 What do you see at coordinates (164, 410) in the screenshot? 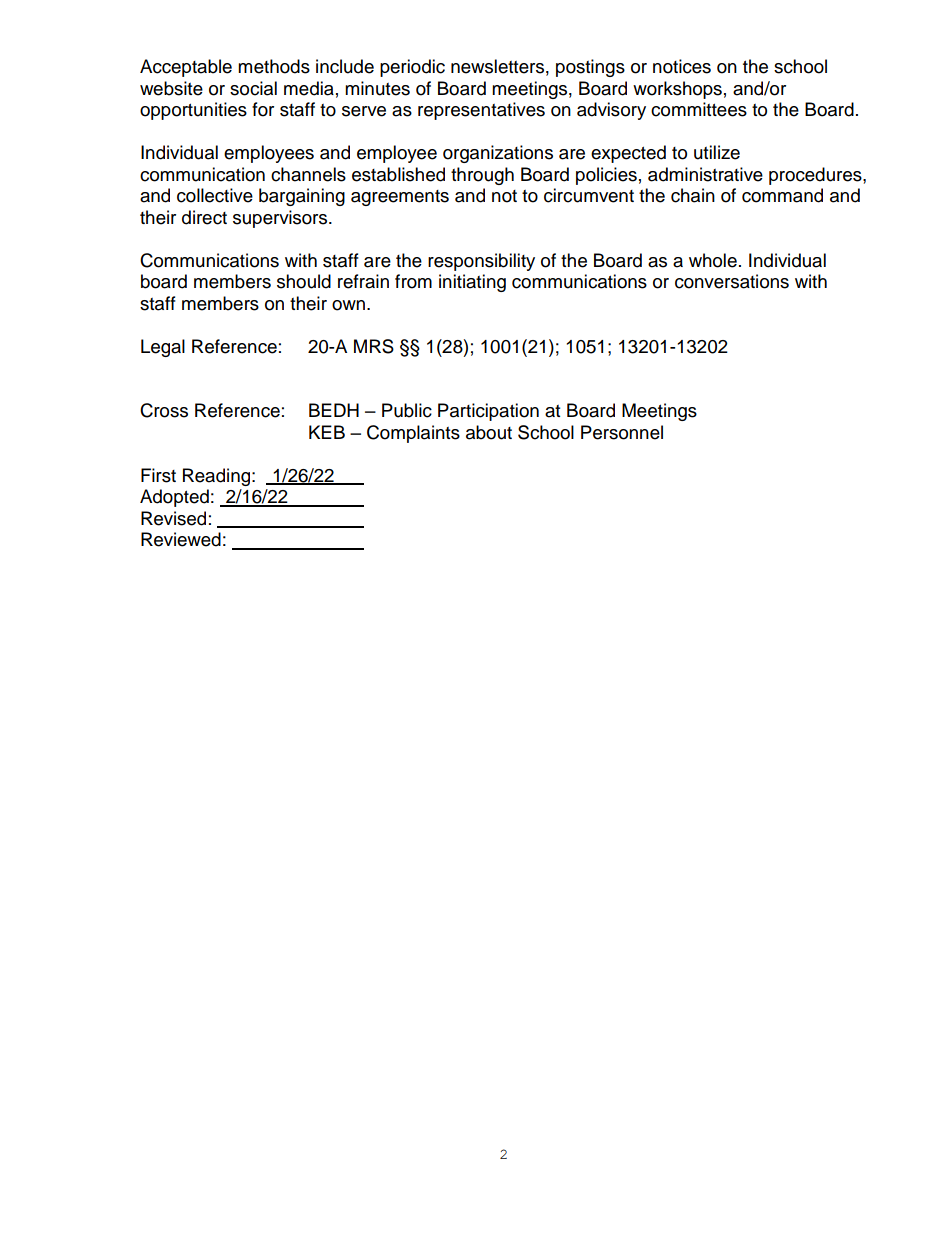
I see `Cross` at bounding box center [164, 410].
